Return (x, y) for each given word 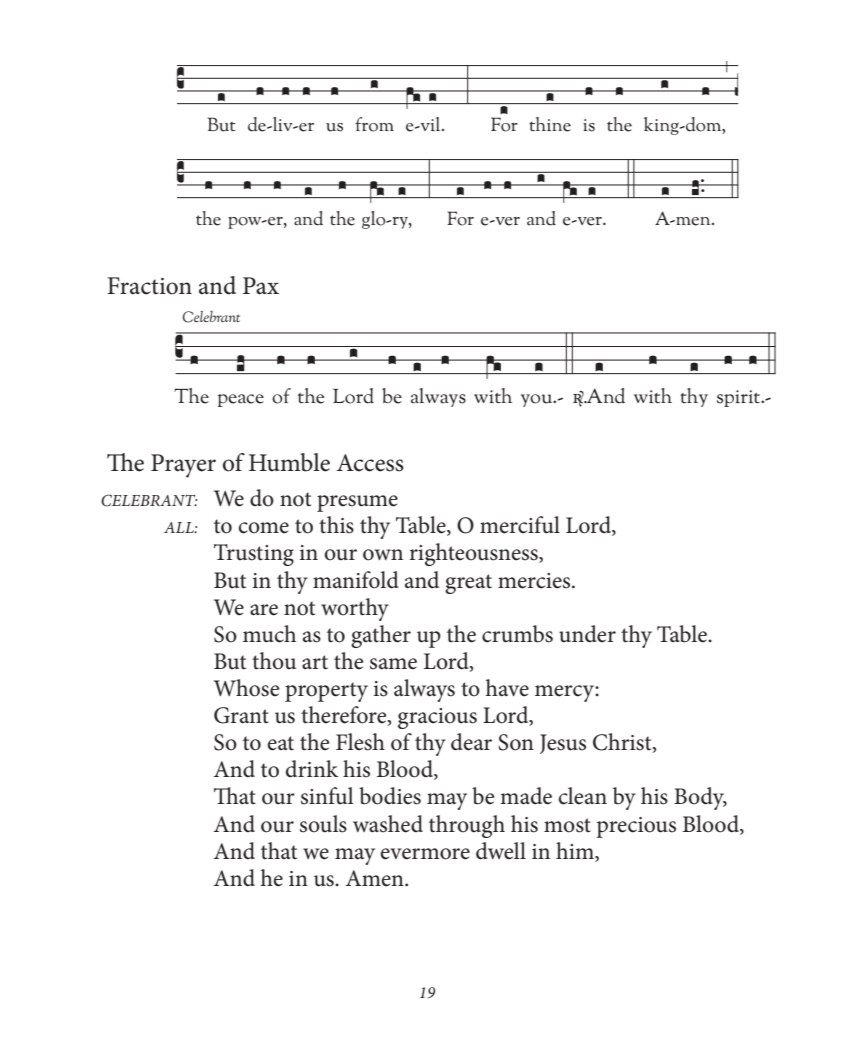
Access (370, 463)
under (587, 634)
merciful (520, 525)
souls (323, 824)
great (468, 584)
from (374, 124)
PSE (358, 396)
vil (432, 124)
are (264, 610)
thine (550, 124)
